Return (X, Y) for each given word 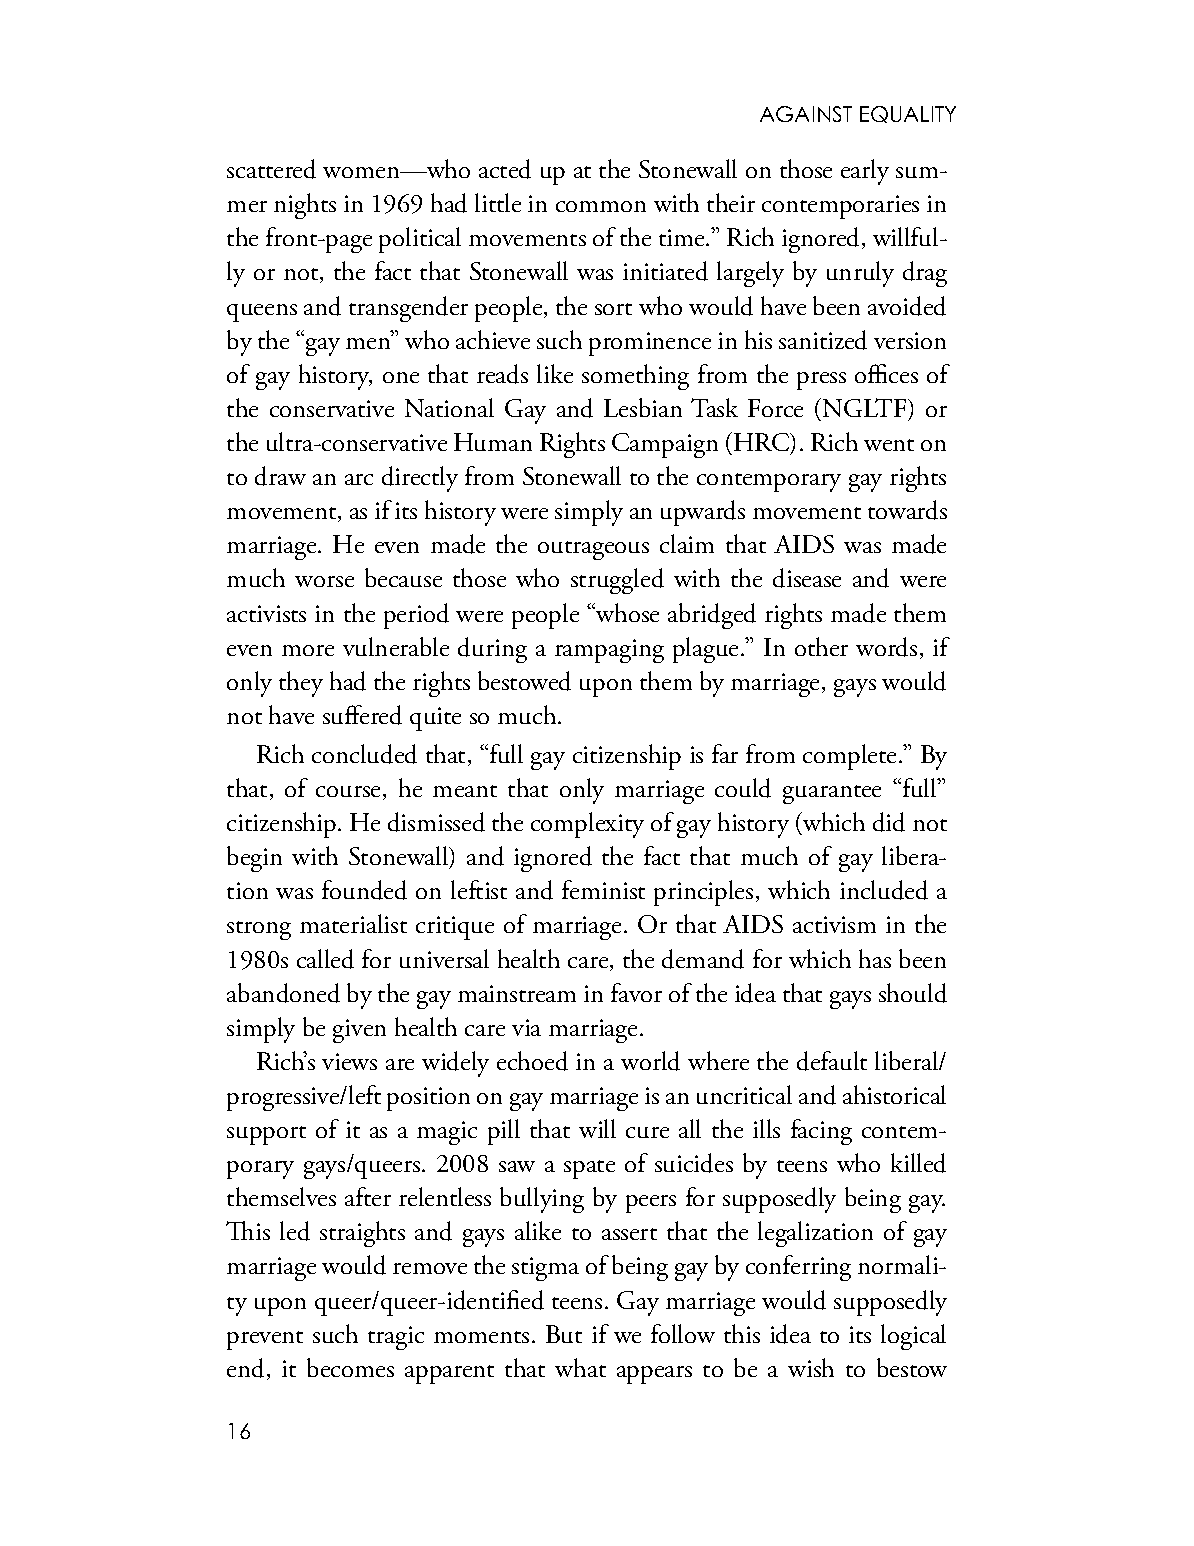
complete (849, 757)
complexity (587, 825)
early (865, 172)
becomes (350, 1367)
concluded (364, 754)
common (601, 206)
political (420, 240)
